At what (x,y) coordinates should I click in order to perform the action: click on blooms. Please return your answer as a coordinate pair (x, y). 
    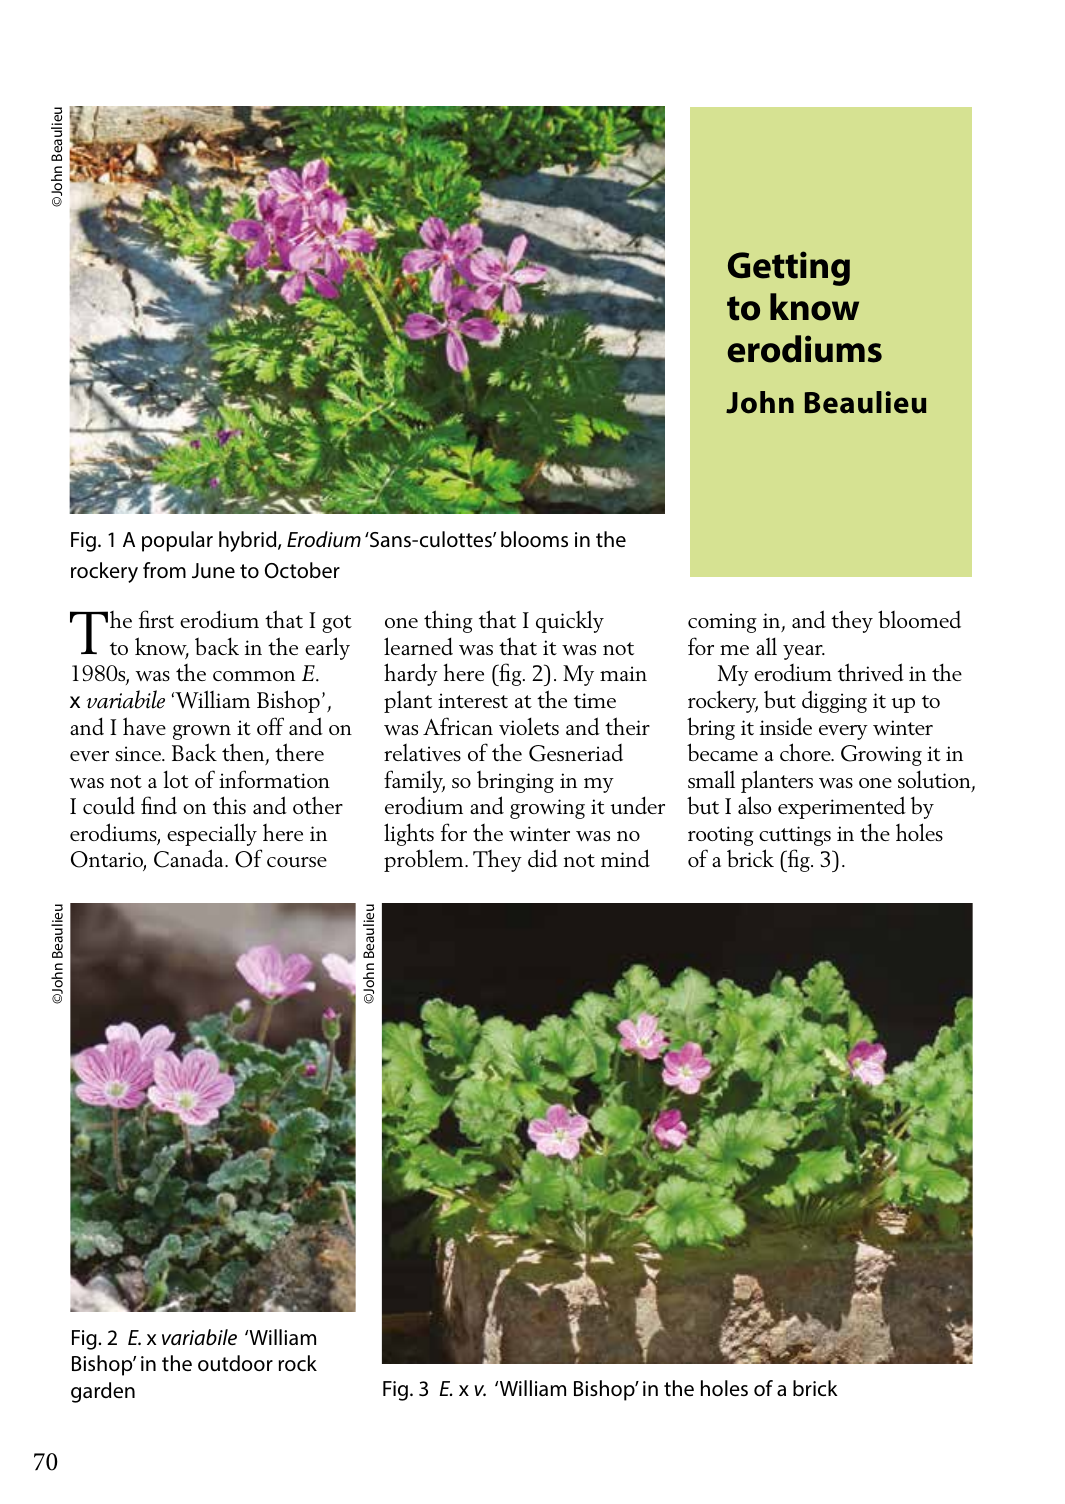
    Looking at the image, I should click on (534, 539).
